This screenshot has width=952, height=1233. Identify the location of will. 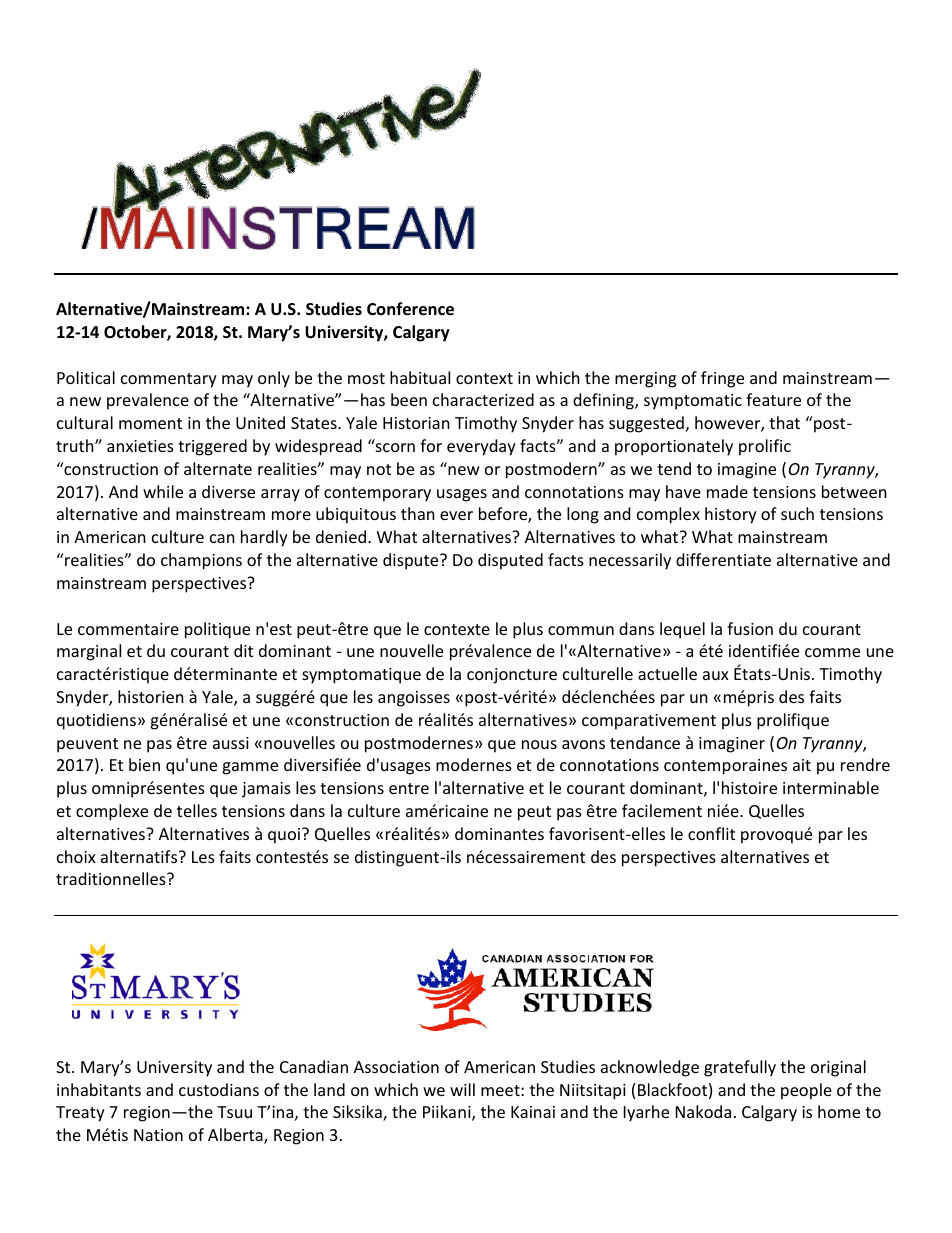
(462, 1089).
